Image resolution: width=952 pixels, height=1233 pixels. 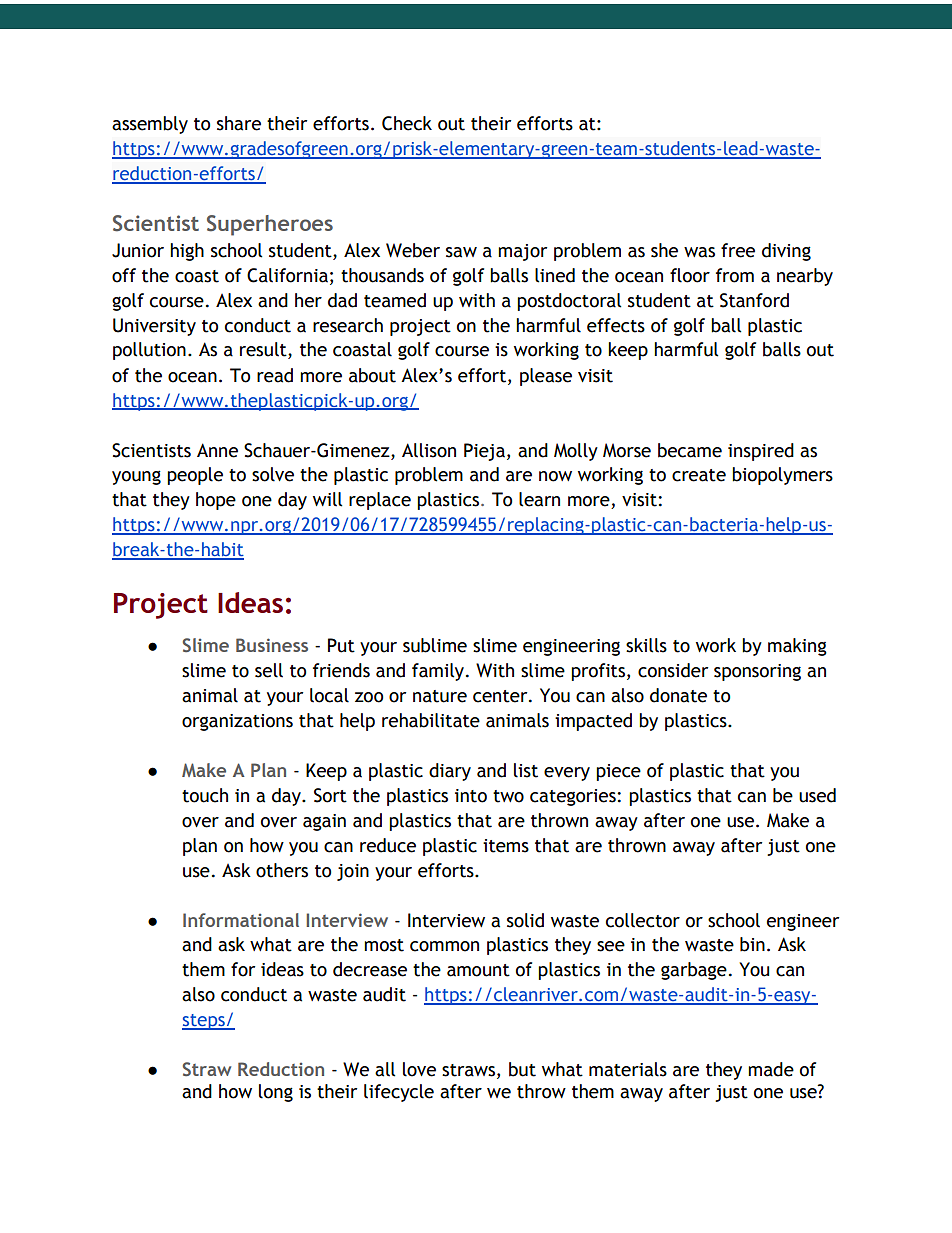 I want to click on share, so click(x=239, y=123).
